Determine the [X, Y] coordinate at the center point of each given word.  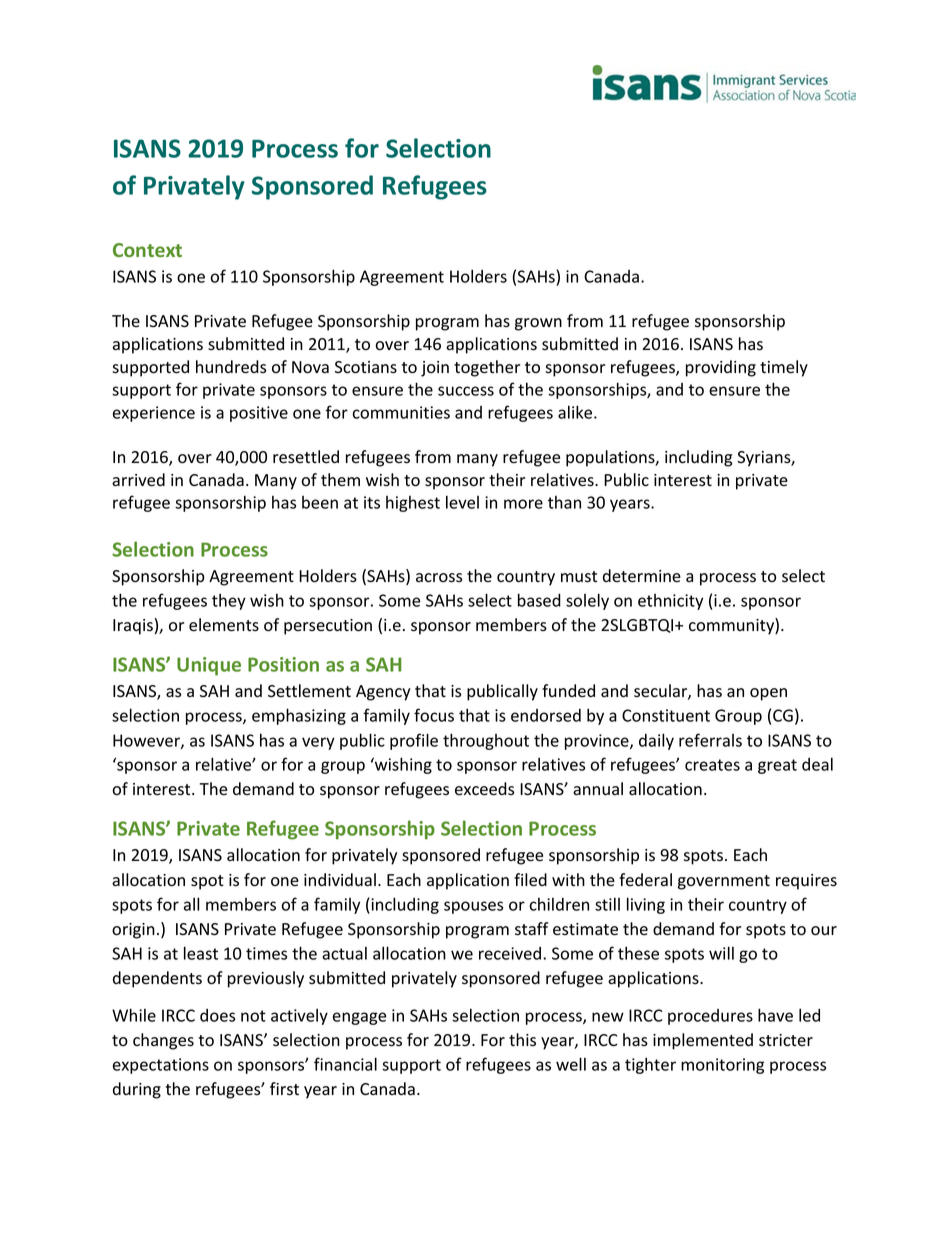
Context [147, 250]
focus [434, 715]
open [768, 694]
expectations [161, 1066]
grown [538, 324]
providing [721, 368]
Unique [209, 666]
